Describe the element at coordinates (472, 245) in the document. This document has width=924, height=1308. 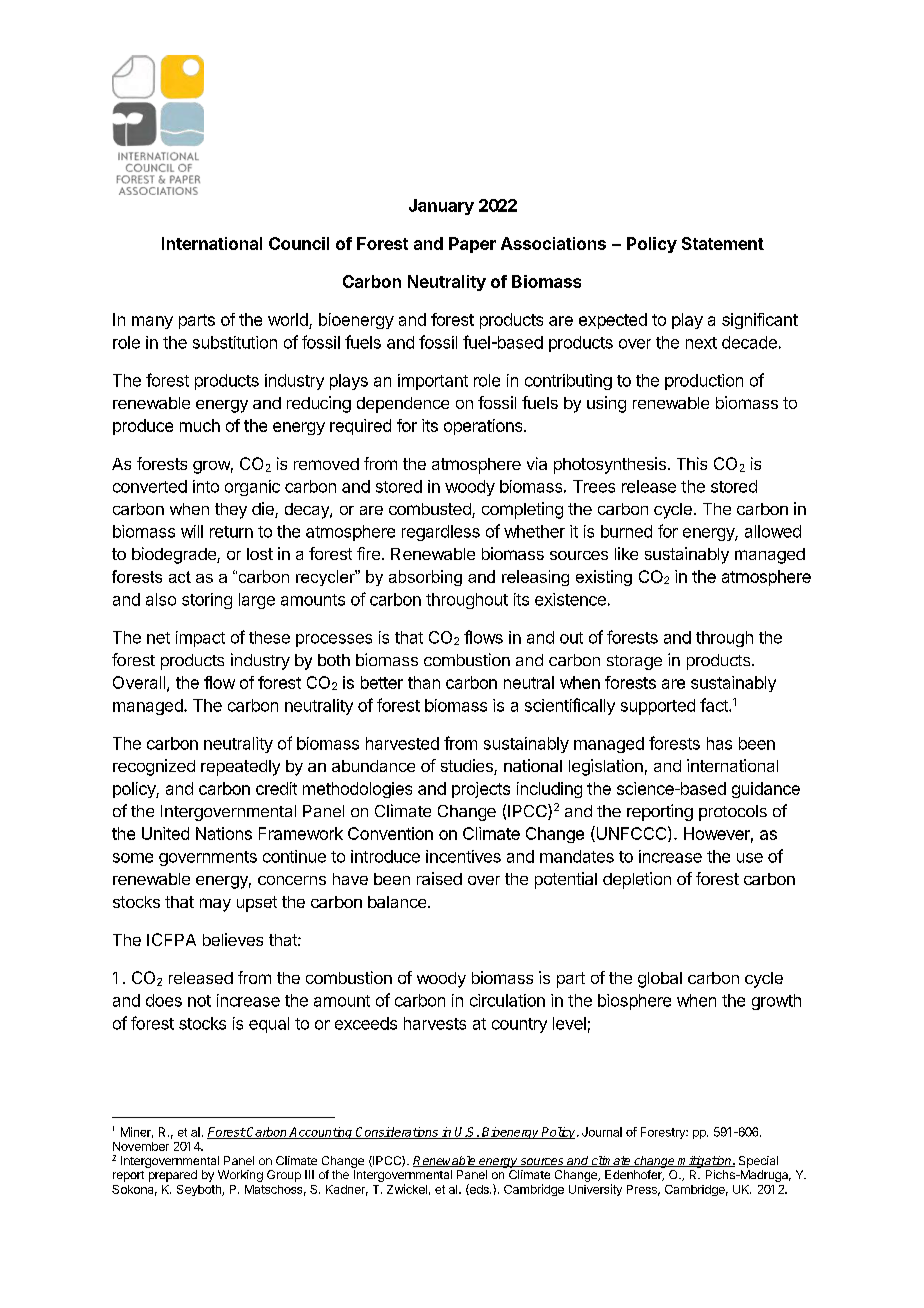
I see `Paper` at that location.
